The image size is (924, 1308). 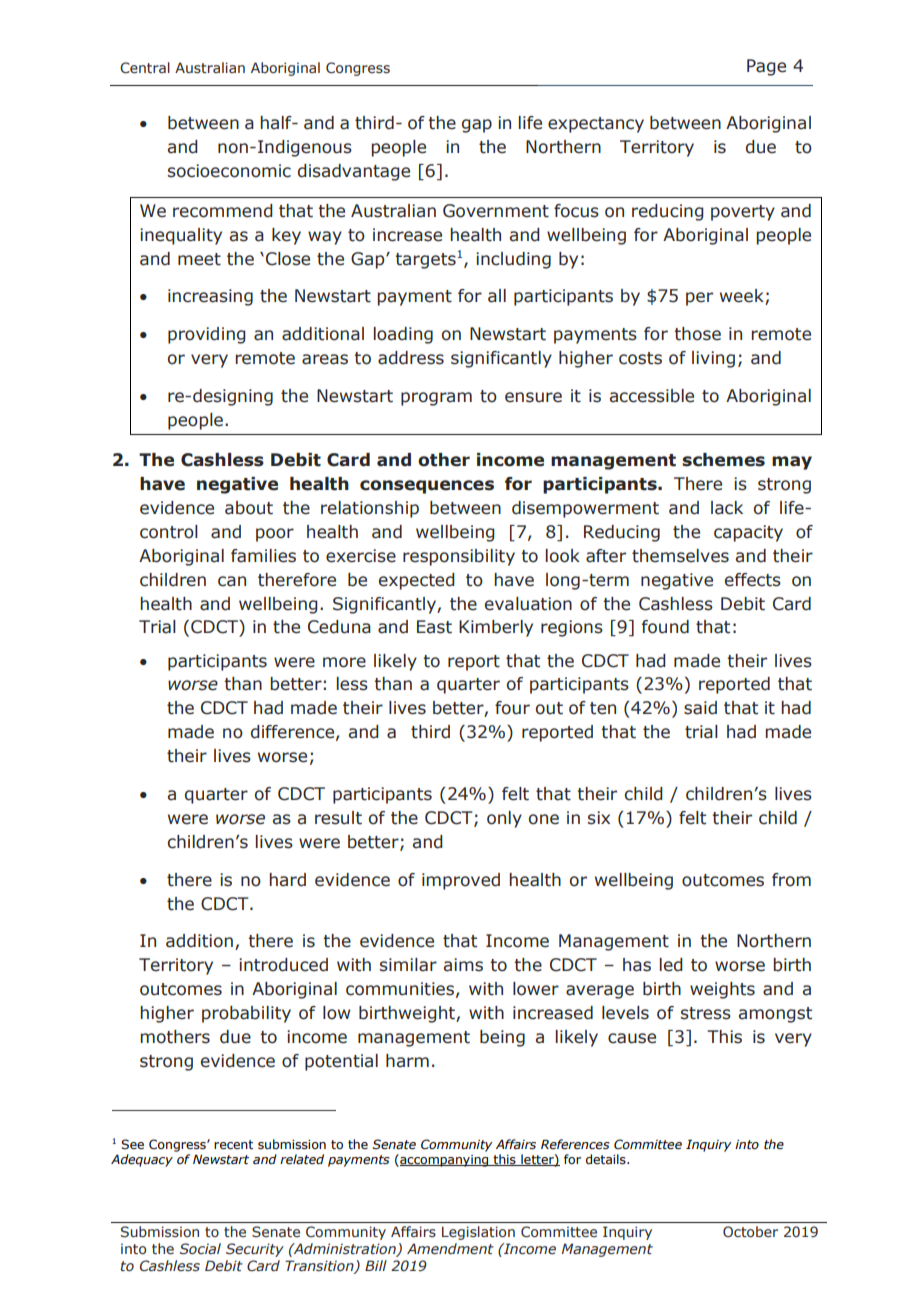 I want to click on socioeconomic, so click(x=229, y=171).
